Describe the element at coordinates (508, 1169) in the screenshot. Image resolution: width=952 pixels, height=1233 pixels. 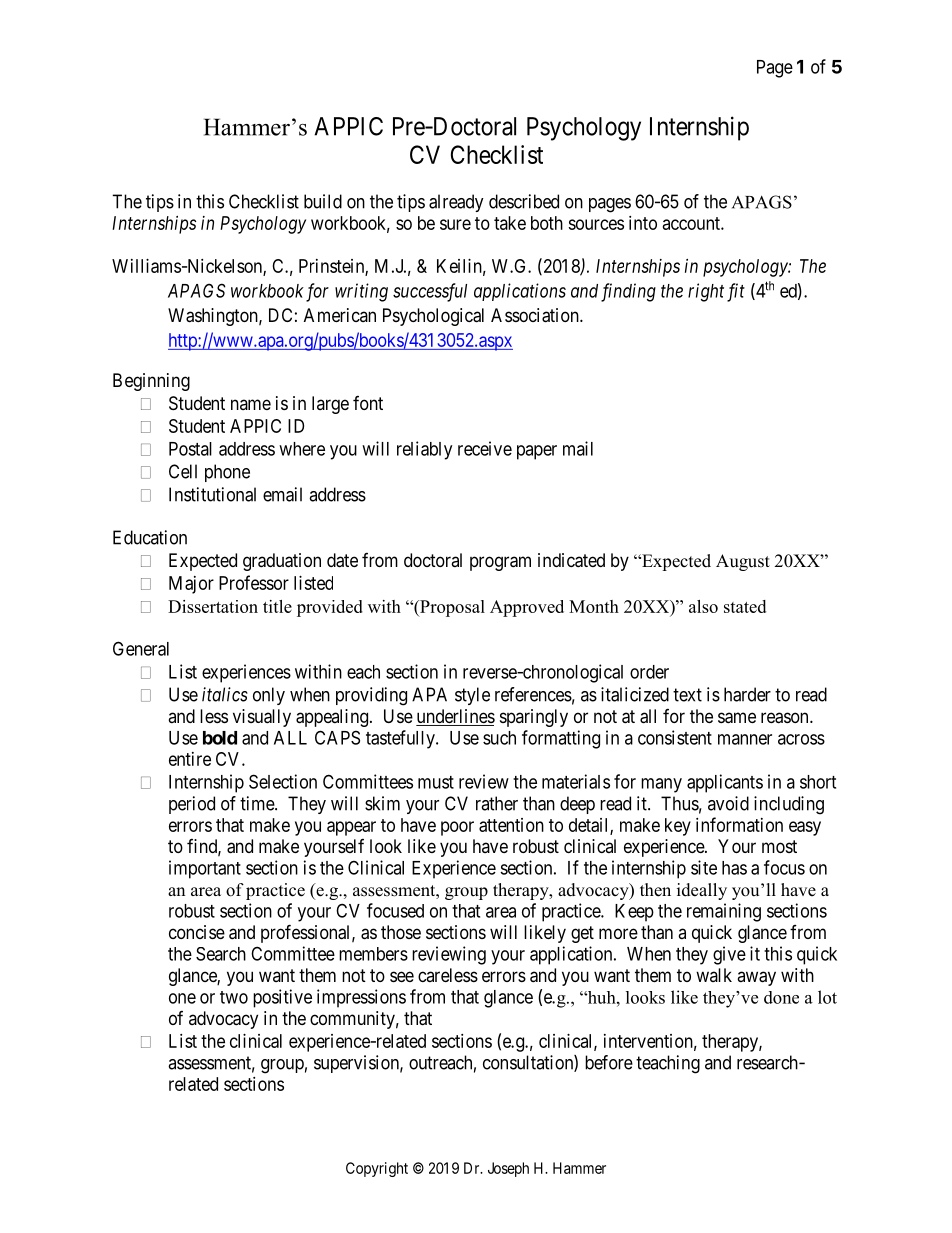
I see `Joseph` at that location.
